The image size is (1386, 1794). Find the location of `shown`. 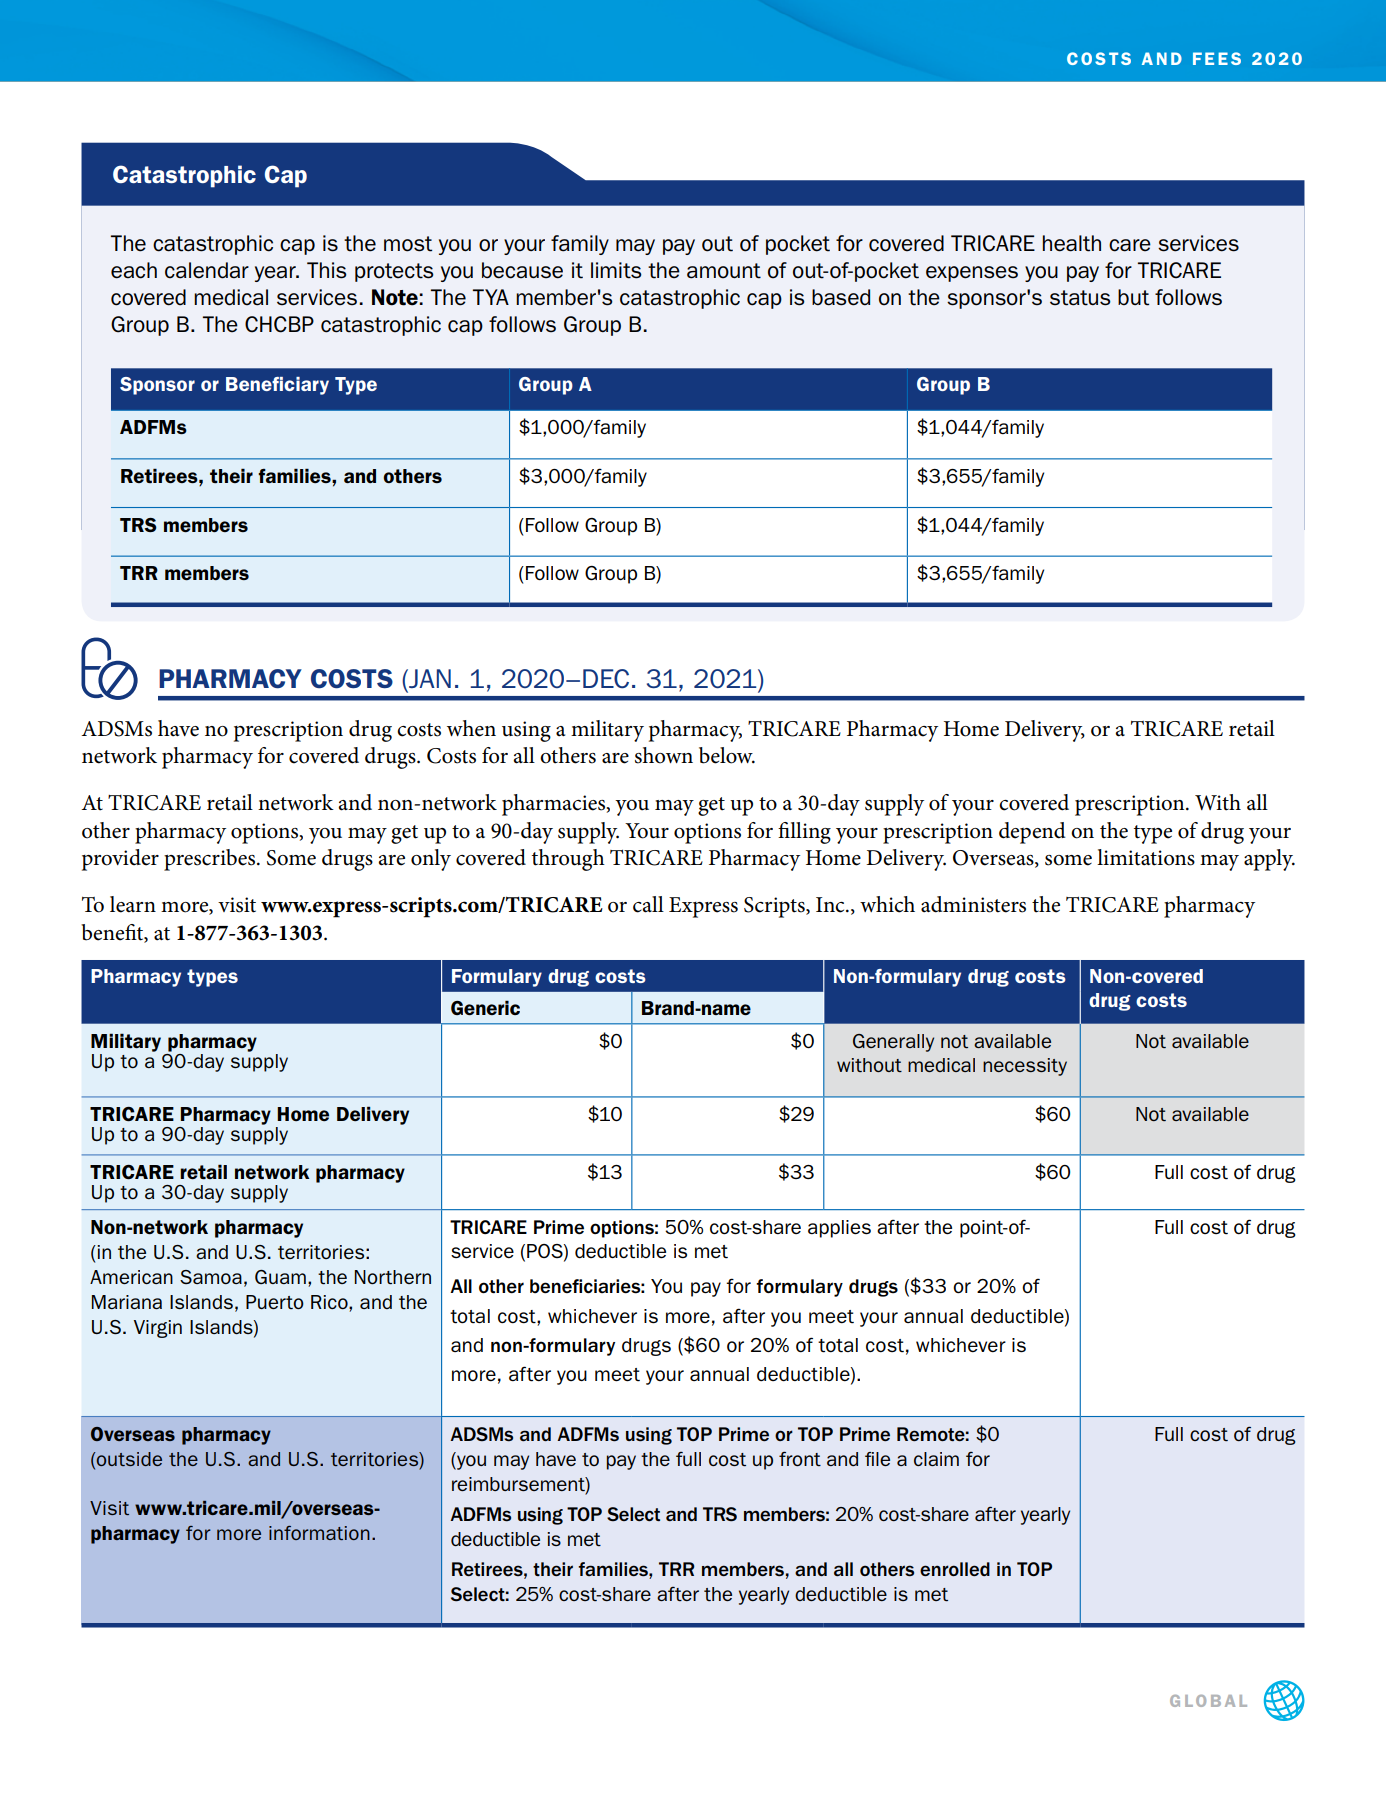

shown is located at coordinates (664, 755).
